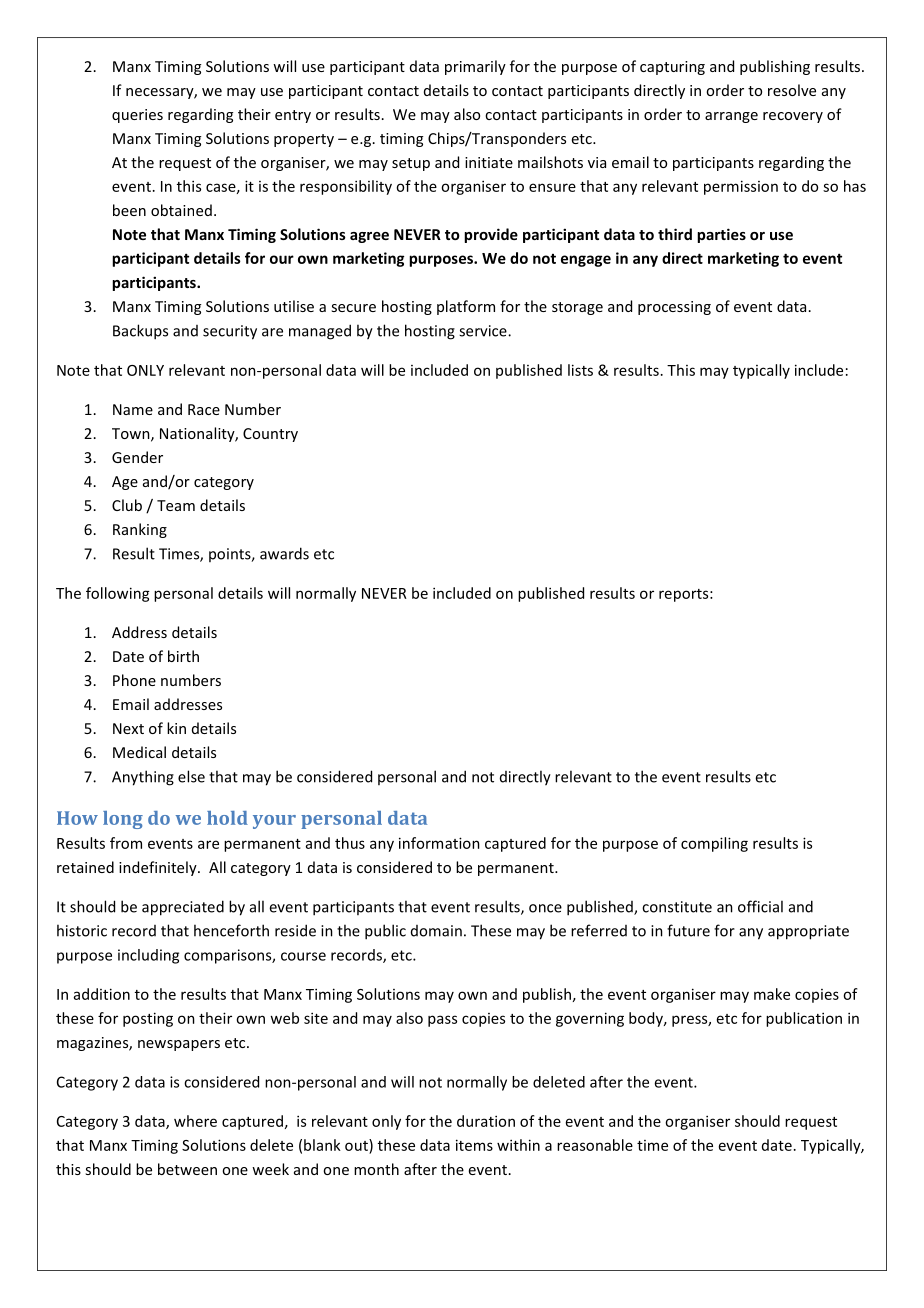  What do you see at coordinates (474, 1145) in the image?
I see `items` at bounding box center [474, 1145].
